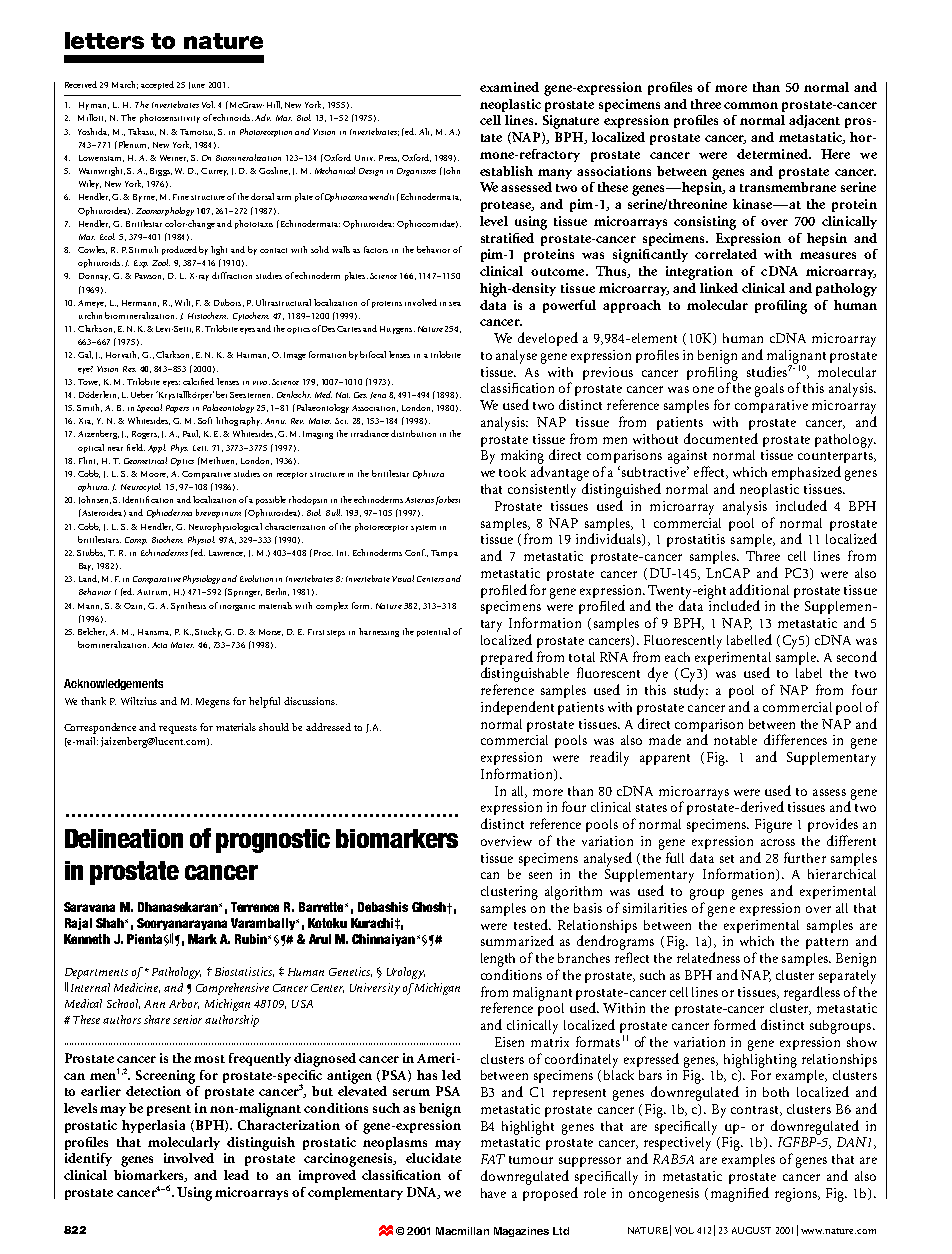 This document has width=952, height=1254. Describe the element at coordinates (507, 658) in the document. I see `prepared` at that location.
